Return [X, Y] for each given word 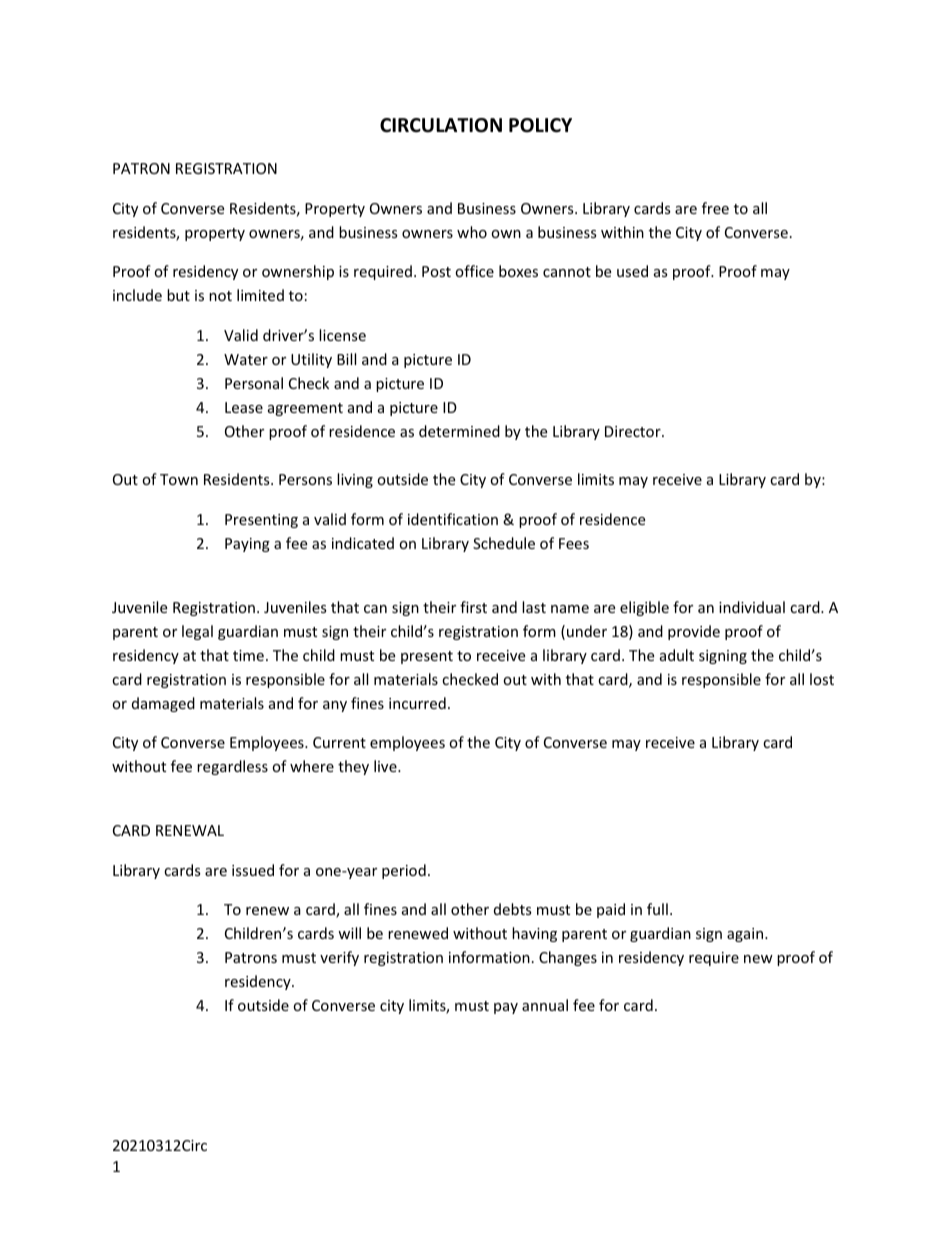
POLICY [540, 125]
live [386, 766]
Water [246, 359]
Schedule [504, 543]
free [715, 208]
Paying [247, 545]
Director [634, 431]
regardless [232, 767]
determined [459, 431]
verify [339, 958]
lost [822, 679]
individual [752, 607]
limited [260, 295]
